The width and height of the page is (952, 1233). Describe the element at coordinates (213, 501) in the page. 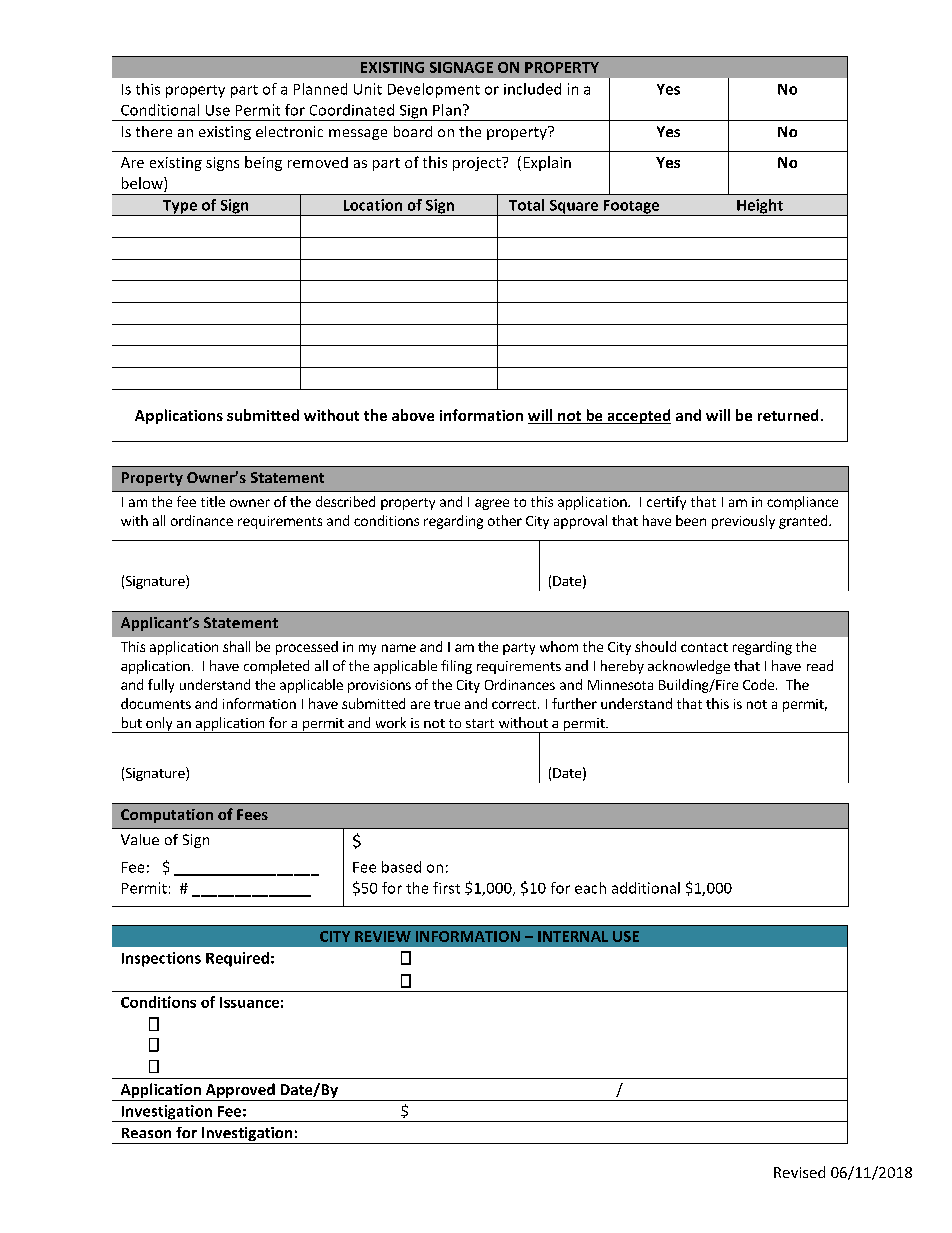

I see `title` at that location.
